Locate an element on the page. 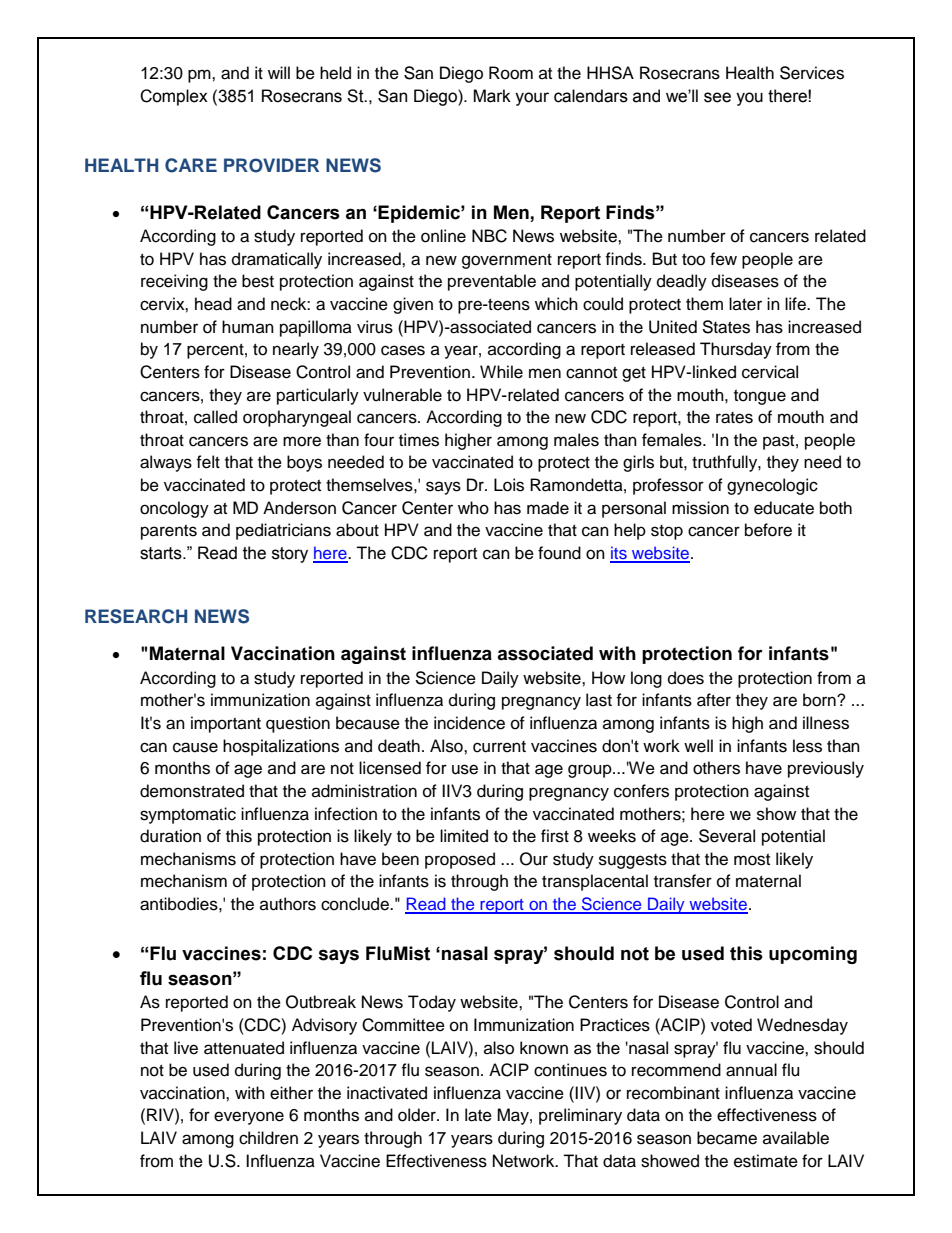  Several is located at coordinates (727, 836).
